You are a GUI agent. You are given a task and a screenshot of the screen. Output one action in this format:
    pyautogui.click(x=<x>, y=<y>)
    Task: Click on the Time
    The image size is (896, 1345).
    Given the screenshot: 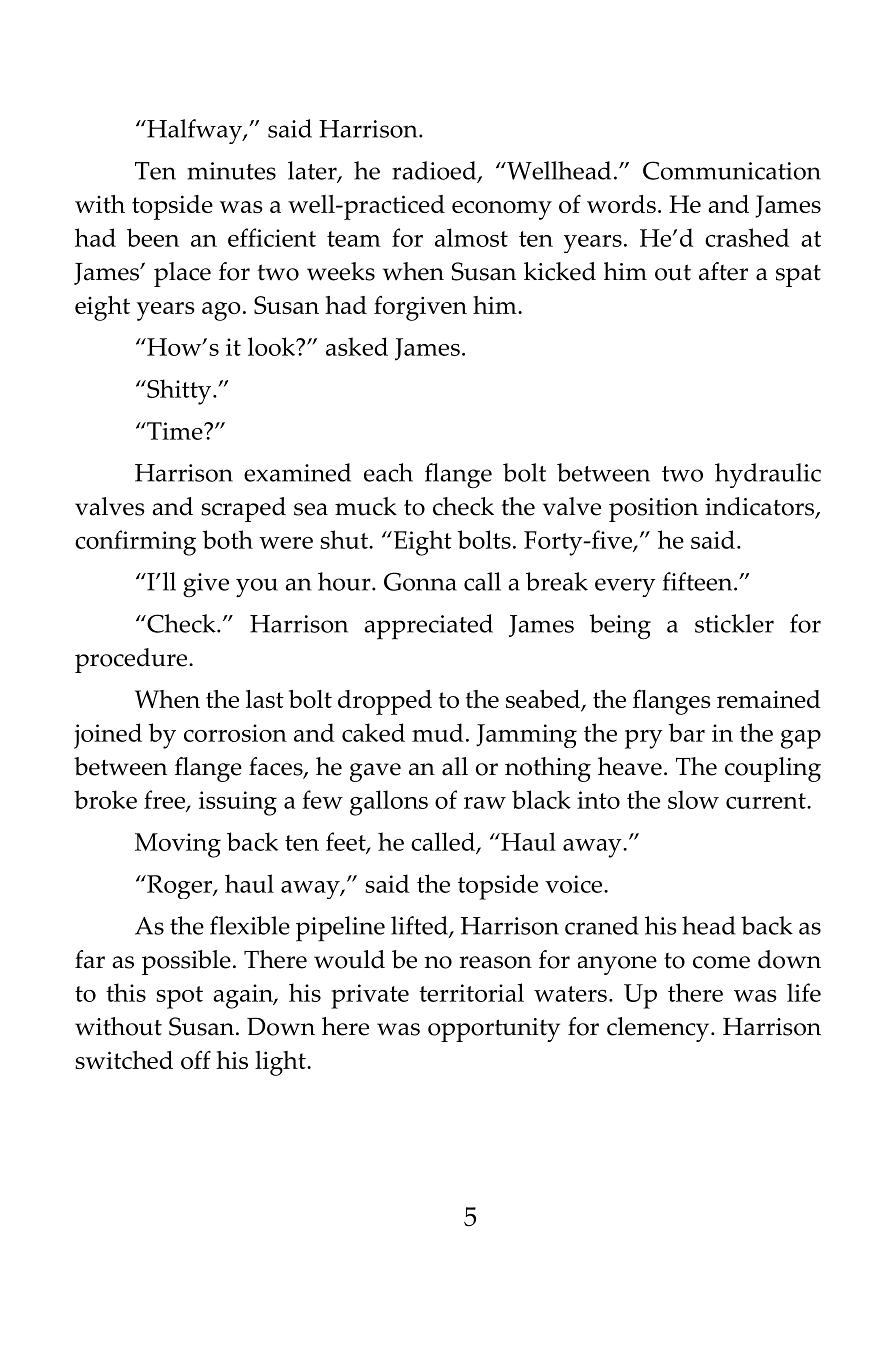 What is the action you would take?
    pyautogui.click(x=175, y=431)
